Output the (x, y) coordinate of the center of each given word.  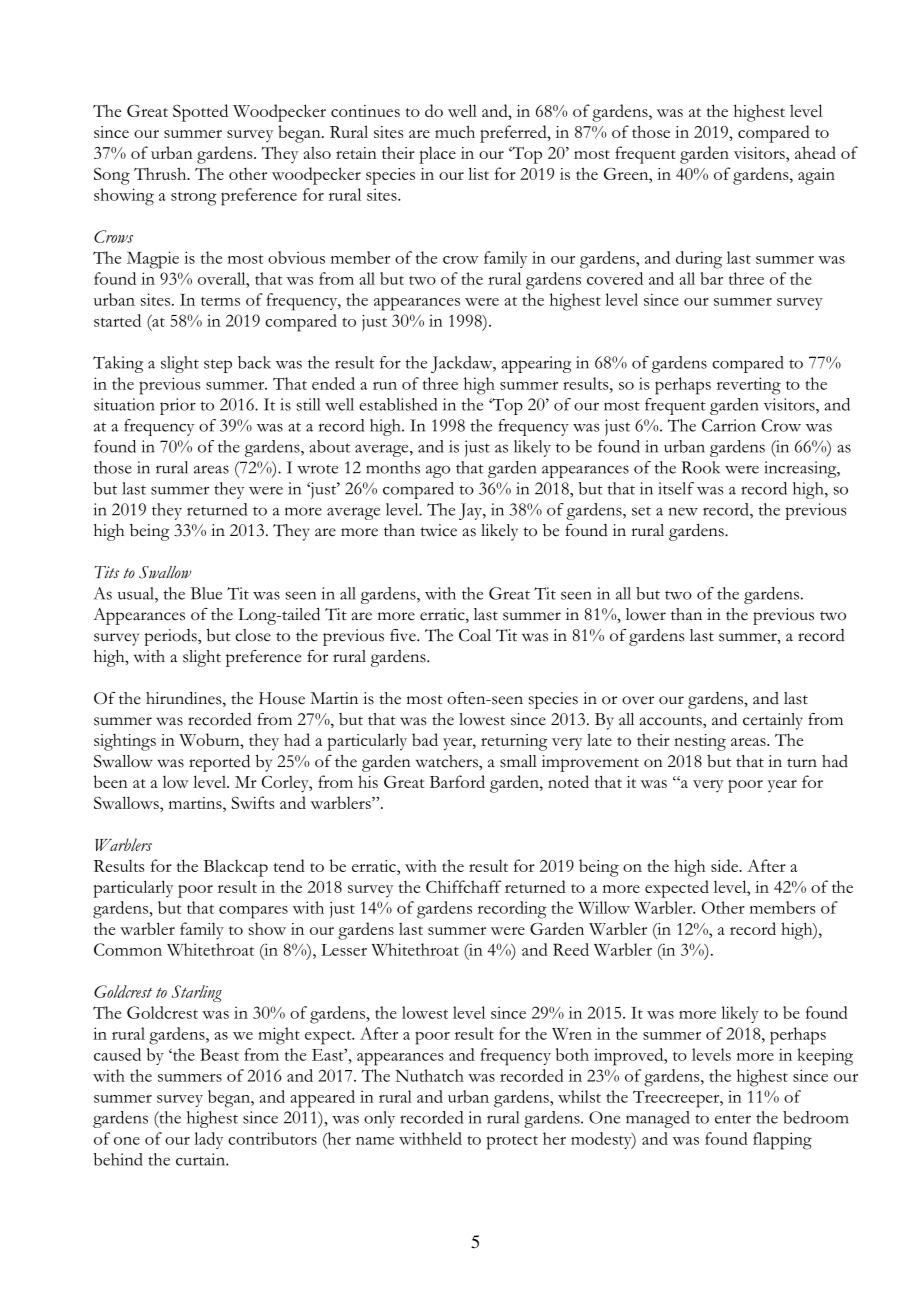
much (455, 131)
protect (512, 1143)
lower (646, 614)
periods (171, 637)
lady (208, 1140)
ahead (815, 152)
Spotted (200, 113)
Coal (475, 635)
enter (733, 1119)
